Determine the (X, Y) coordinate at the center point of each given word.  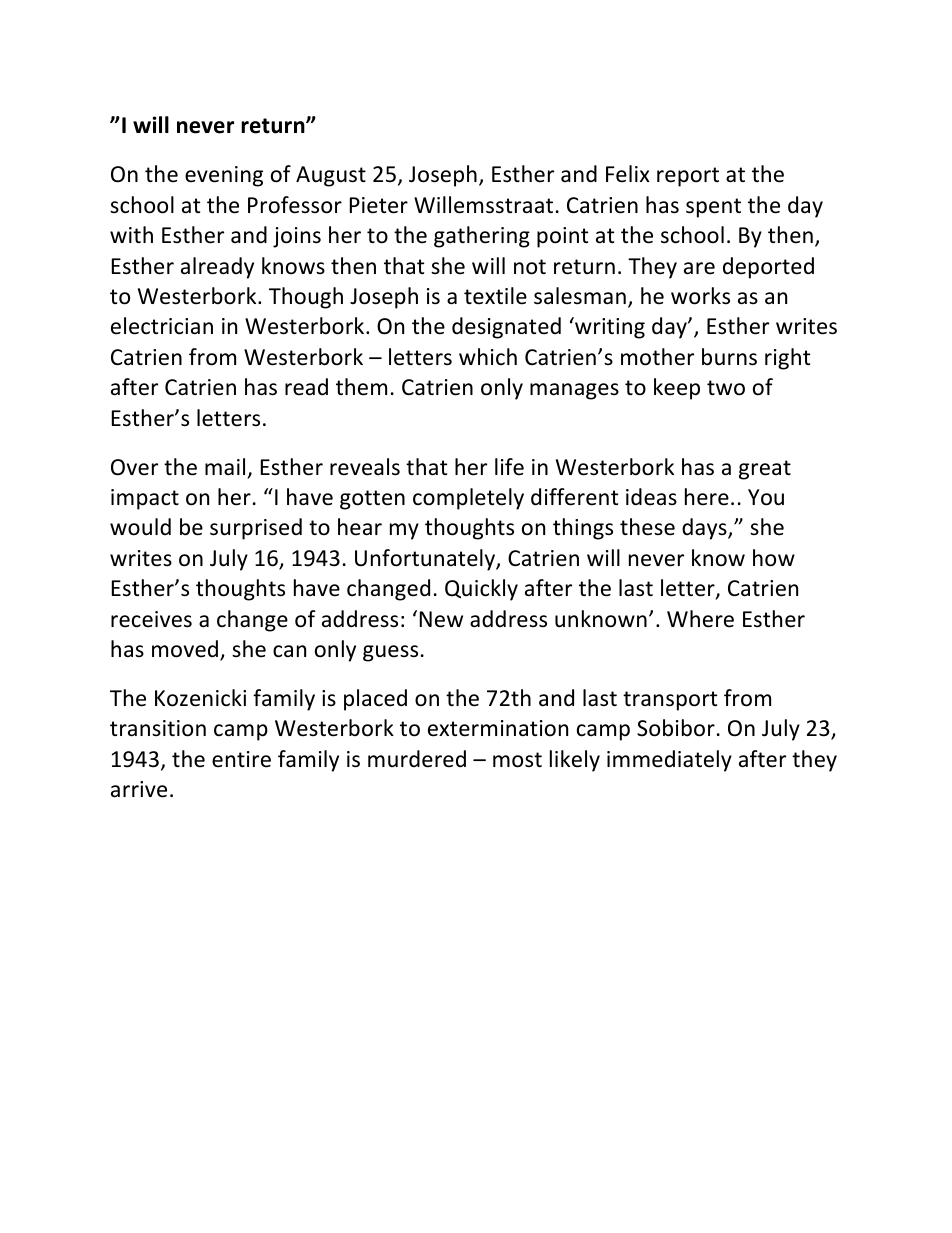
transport (670, 701)
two (726, 388)
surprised (256, 529)
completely (468, 499)
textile (495, 296)
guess (390, 653)
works (700, 296)
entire (241, 759)
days (705, 529)
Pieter (379, 205)
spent (713, 208)
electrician (162, 326)
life (509, 467)
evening (224, 176)
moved (186, 650)
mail (225, 467)
